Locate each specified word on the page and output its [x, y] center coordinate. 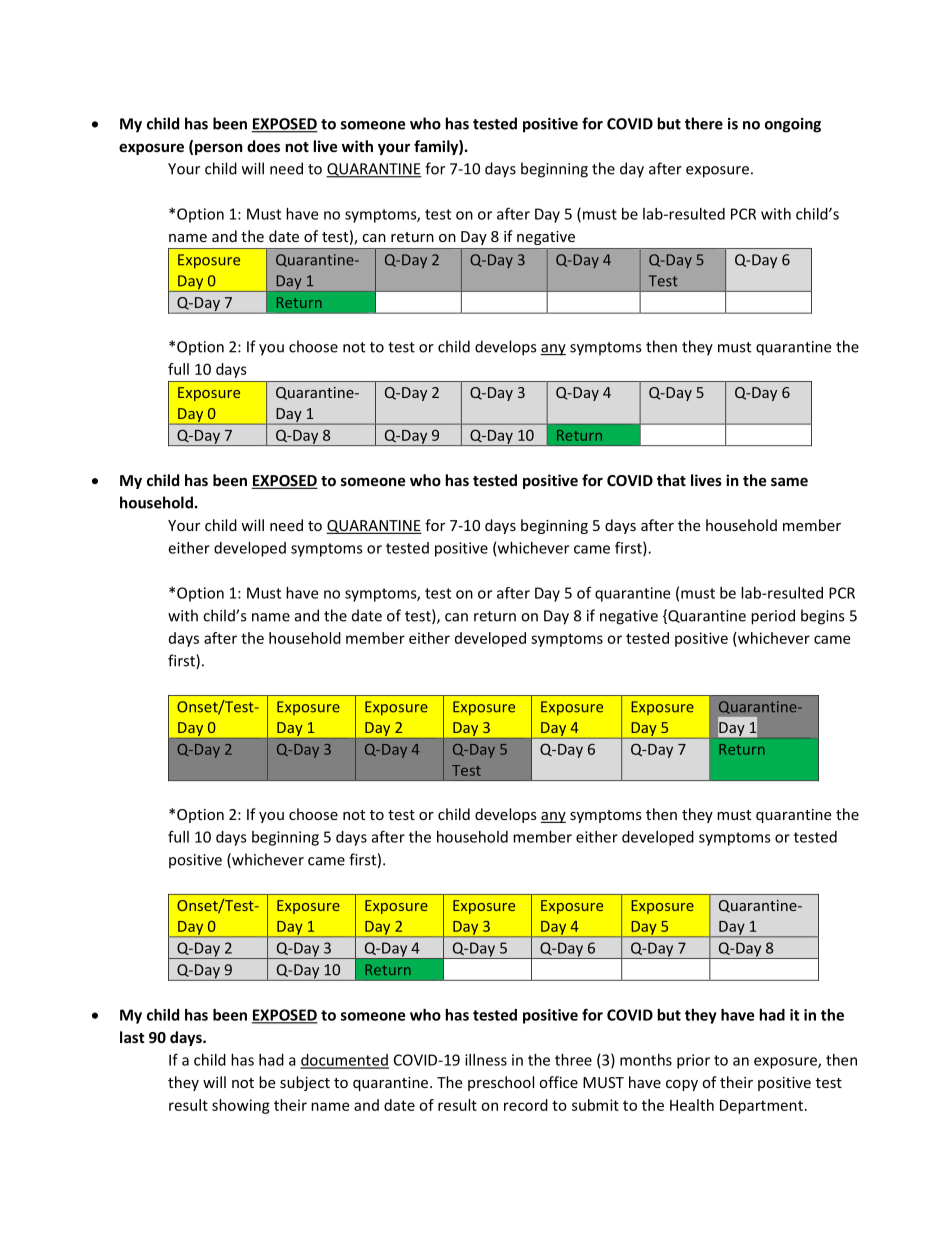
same [789, 481]
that [671, 480]
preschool [501, 1083]
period [773, 617]
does [263, 146]
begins [822, 617]
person [219, 149]
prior [693, 1061]
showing [241, 1106]
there [704, 123]
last [132, 1037]
